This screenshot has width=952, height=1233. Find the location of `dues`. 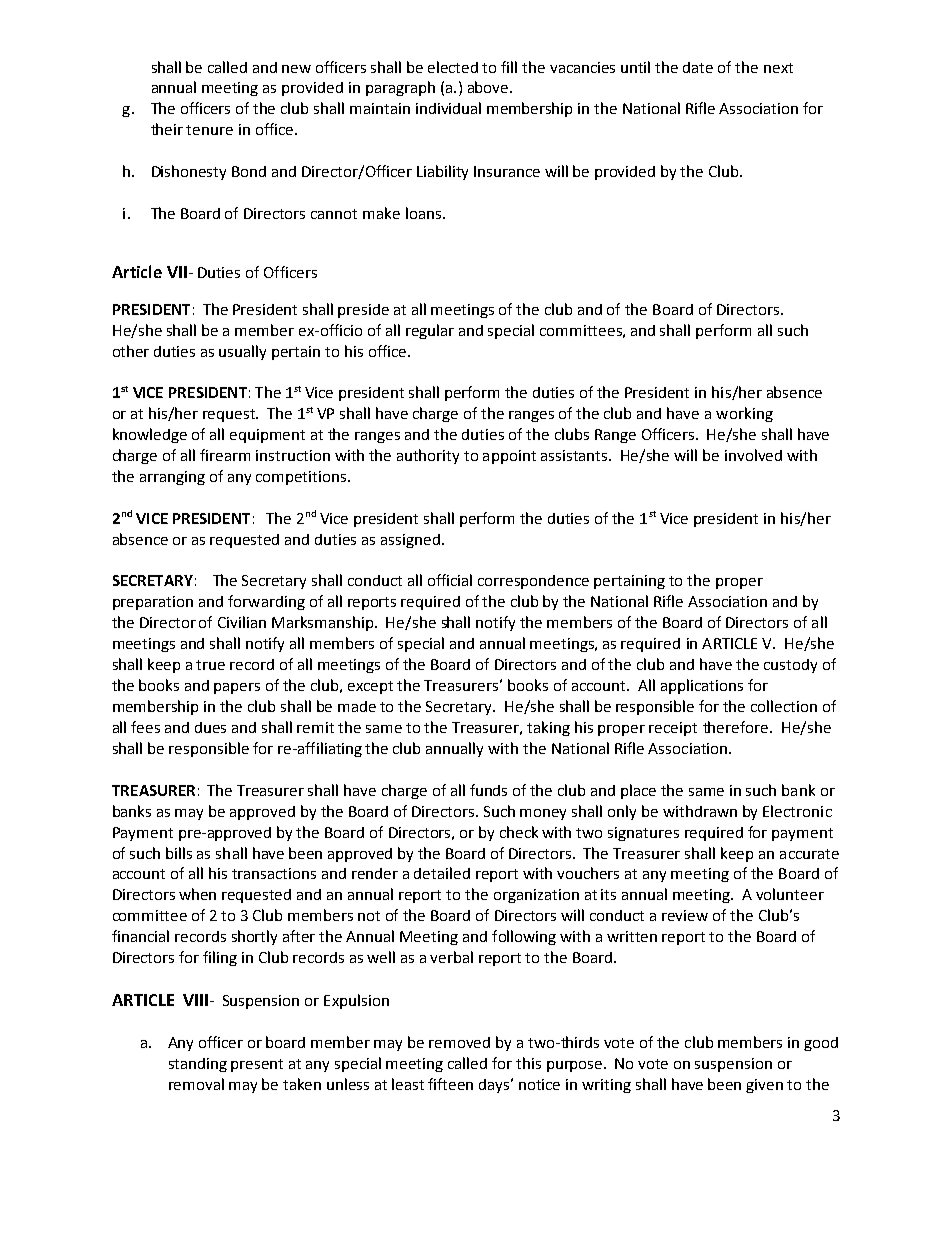

dues is located at coordinates (210, 727).
